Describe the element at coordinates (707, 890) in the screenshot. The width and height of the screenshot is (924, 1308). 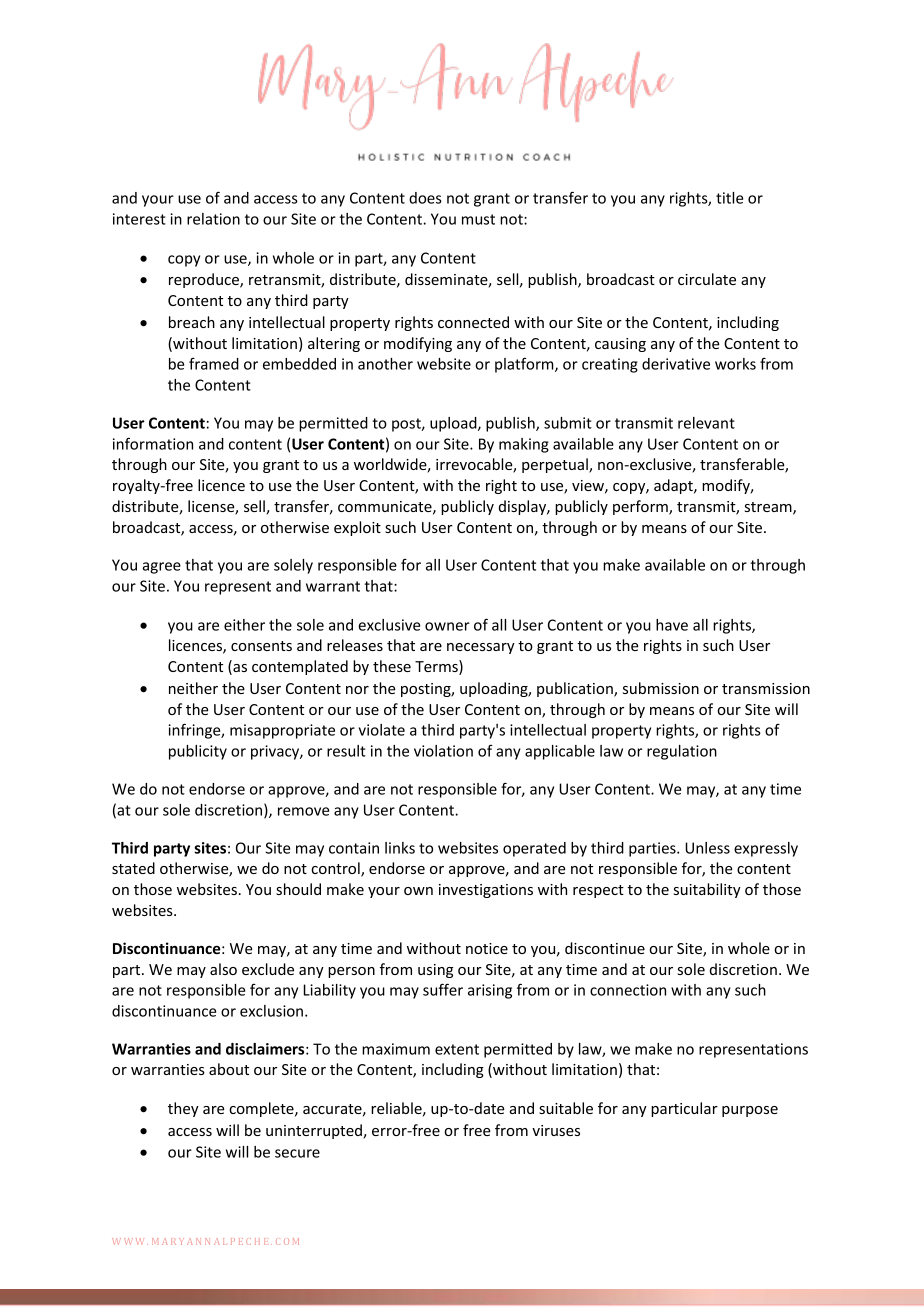
I see `suitability` at that location.
